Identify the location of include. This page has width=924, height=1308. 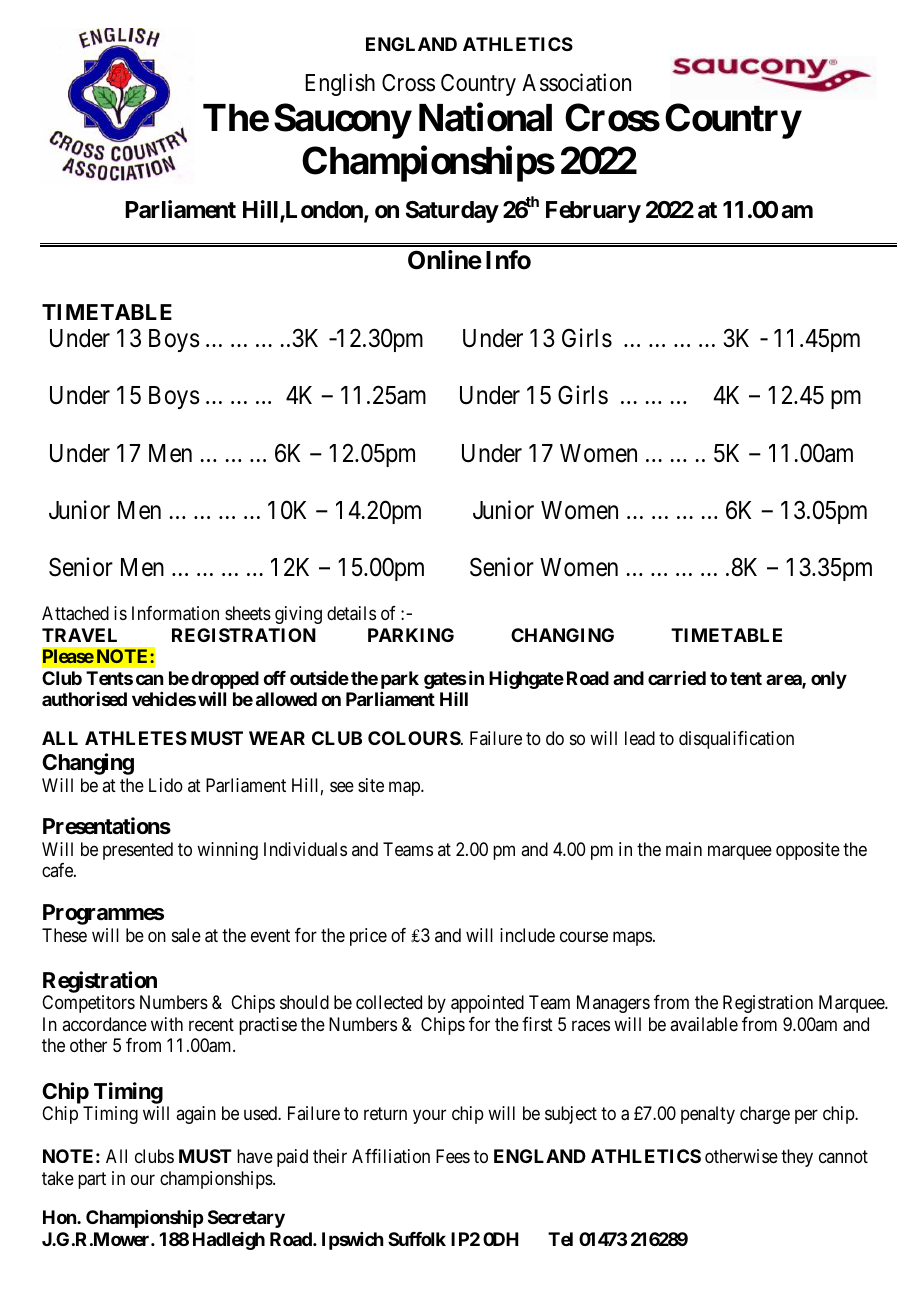
(527, 935).
